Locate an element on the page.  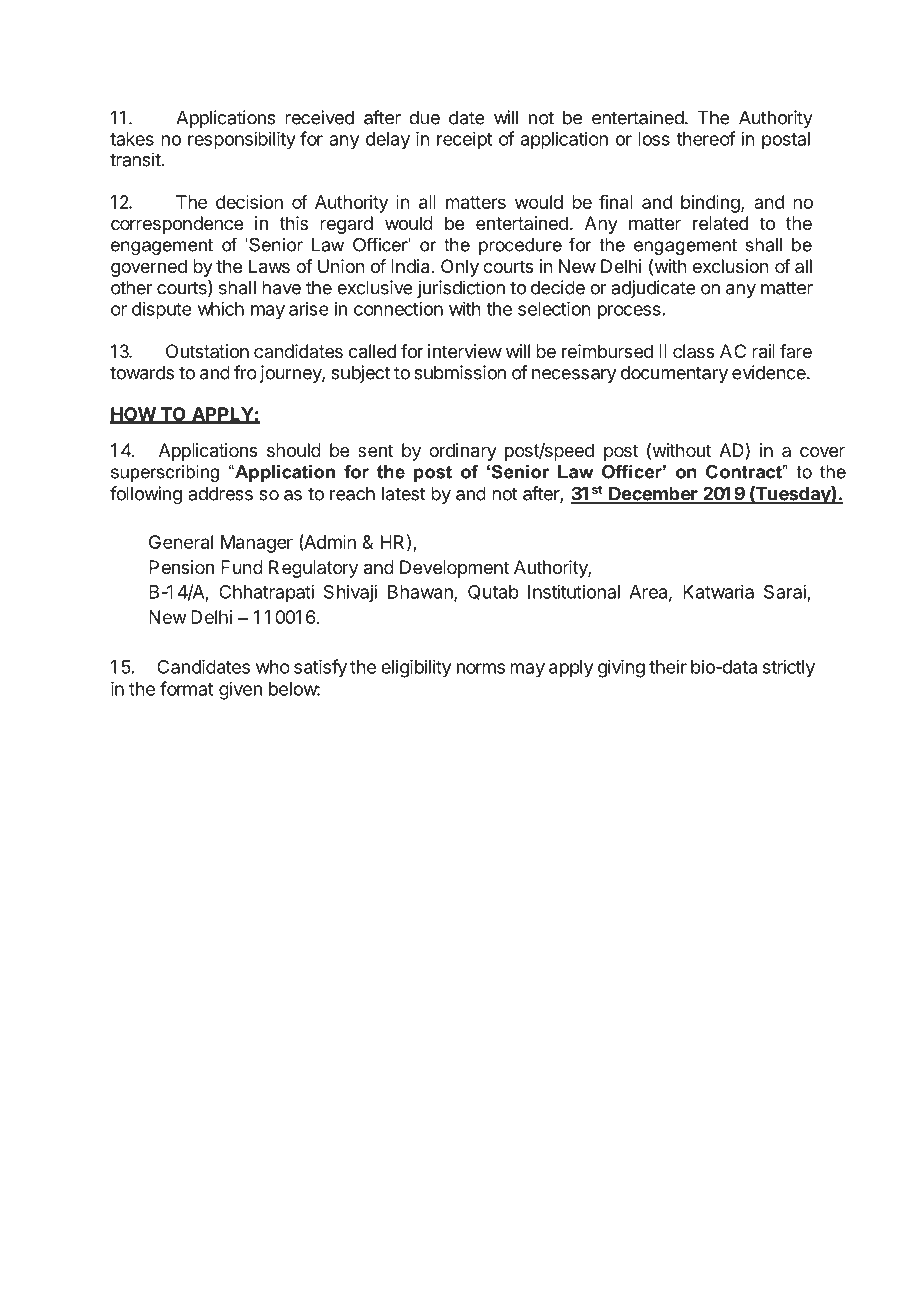
receipt is located at coordinates (464, 140).
